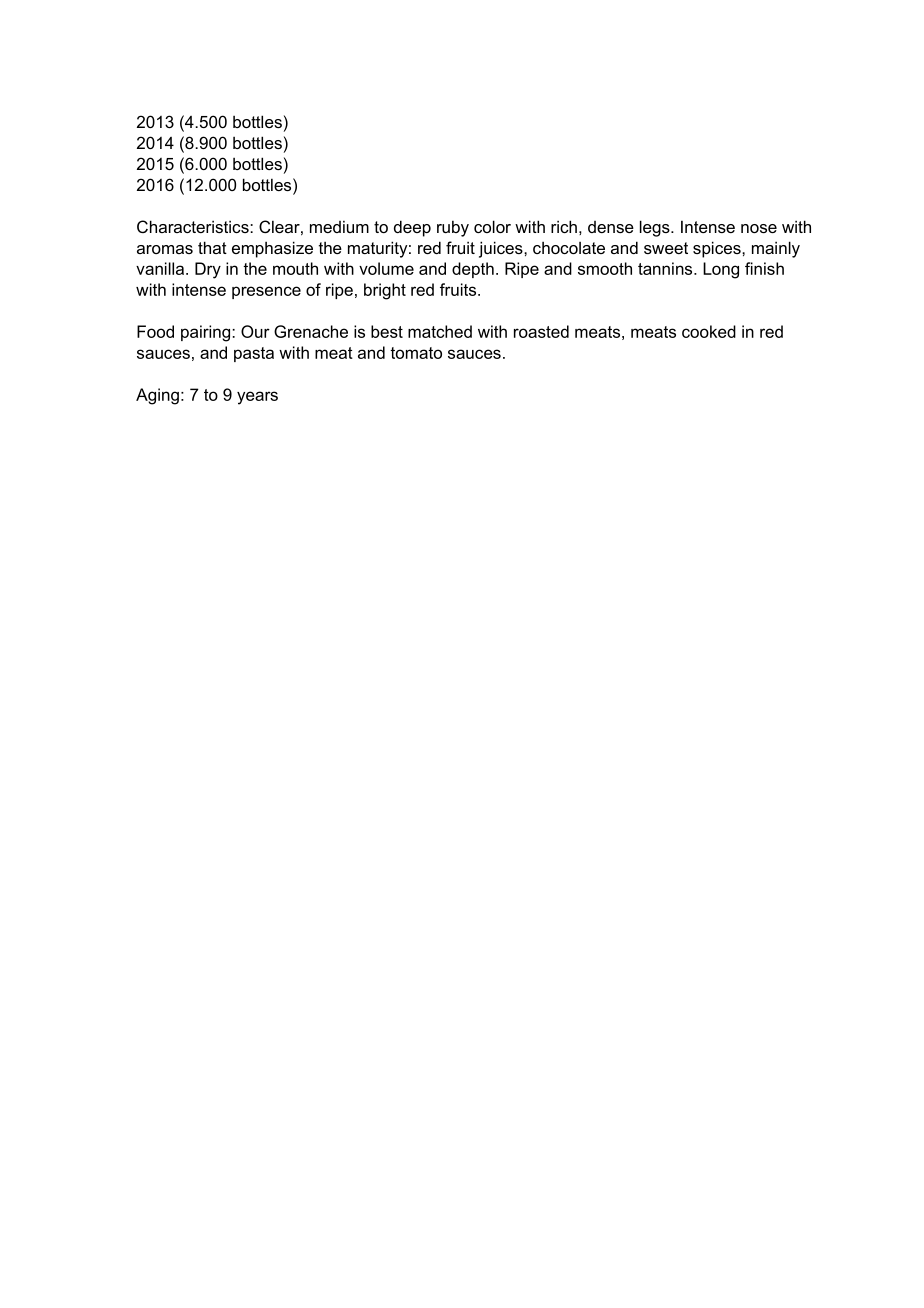  What do you see at coordinates (157, 396) in the screenshot?
I see `Aging` at bounding box center [157, 396].
